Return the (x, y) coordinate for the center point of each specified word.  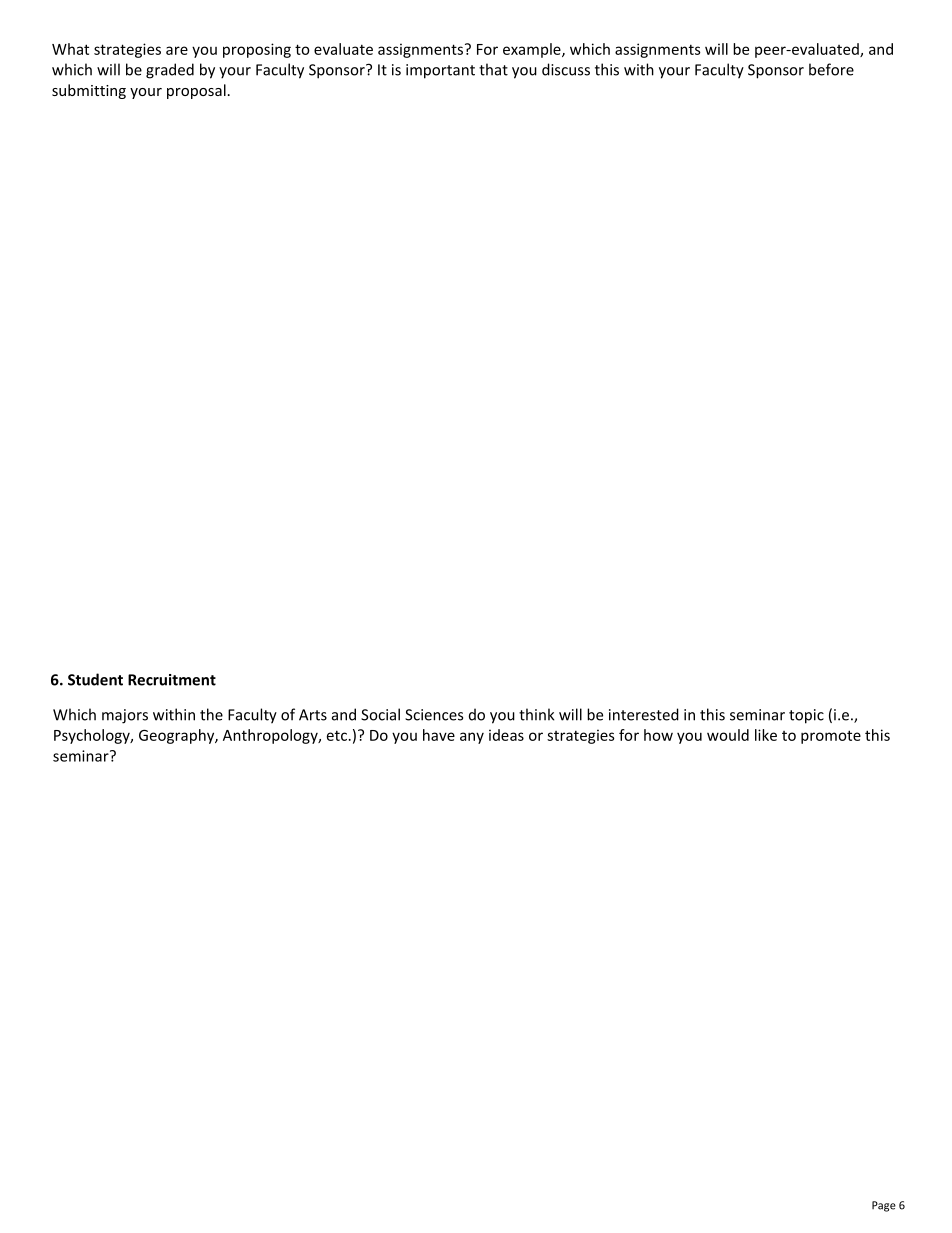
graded (170, 71)
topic (806, 716)
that (493, 69)
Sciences (434, 715)
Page (884, 1206)
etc (337, 735)
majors (125, 716)
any (472, 738)
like (766, 735)
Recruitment (172, 680)
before (831, 69)
